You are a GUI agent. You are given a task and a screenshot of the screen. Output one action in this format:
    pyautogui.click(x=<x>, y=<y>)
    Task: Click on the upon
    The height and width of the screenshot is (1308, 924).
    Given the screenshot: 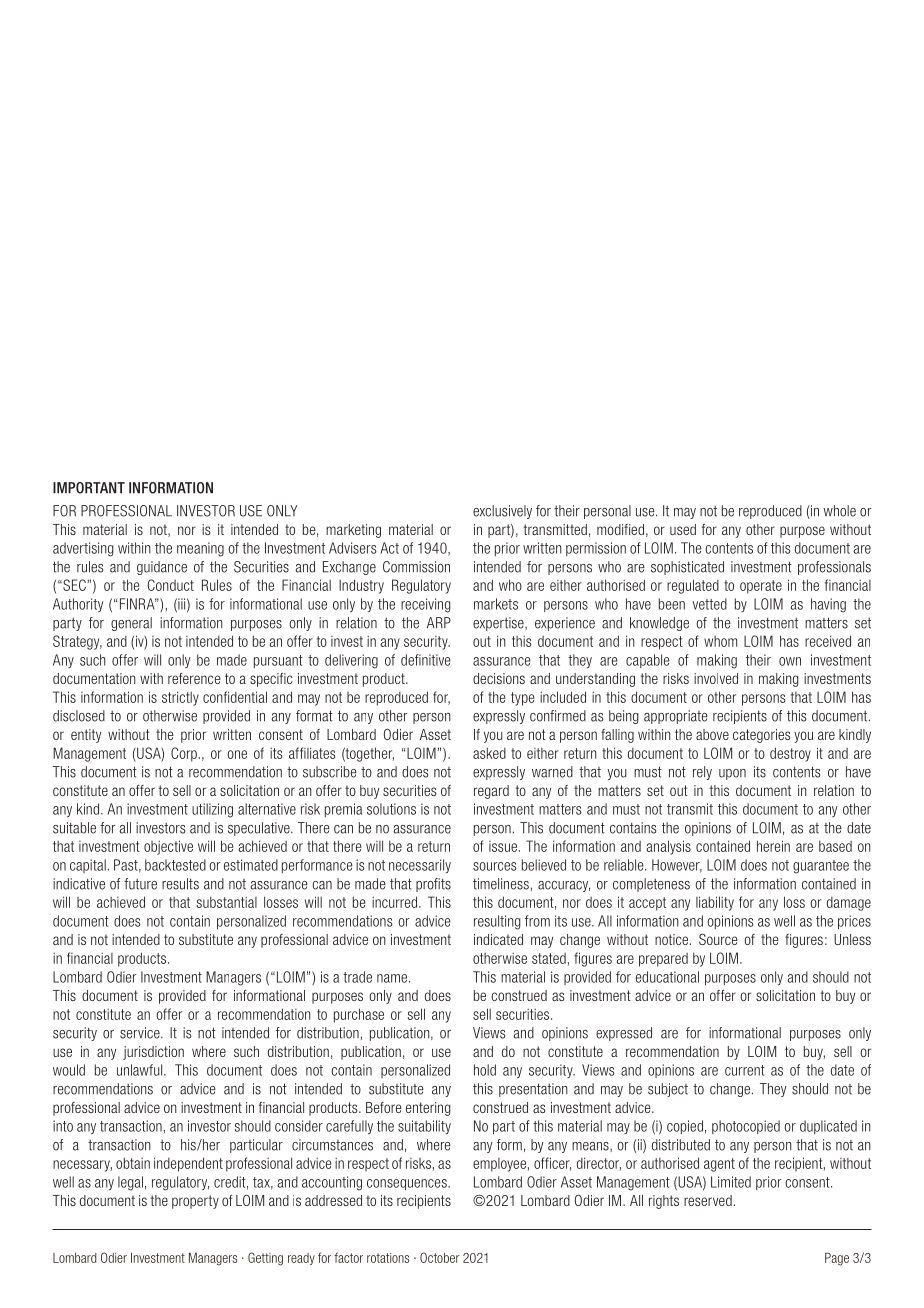 What is the action you would take?
    pyautogui.click(x=732, y=774)
